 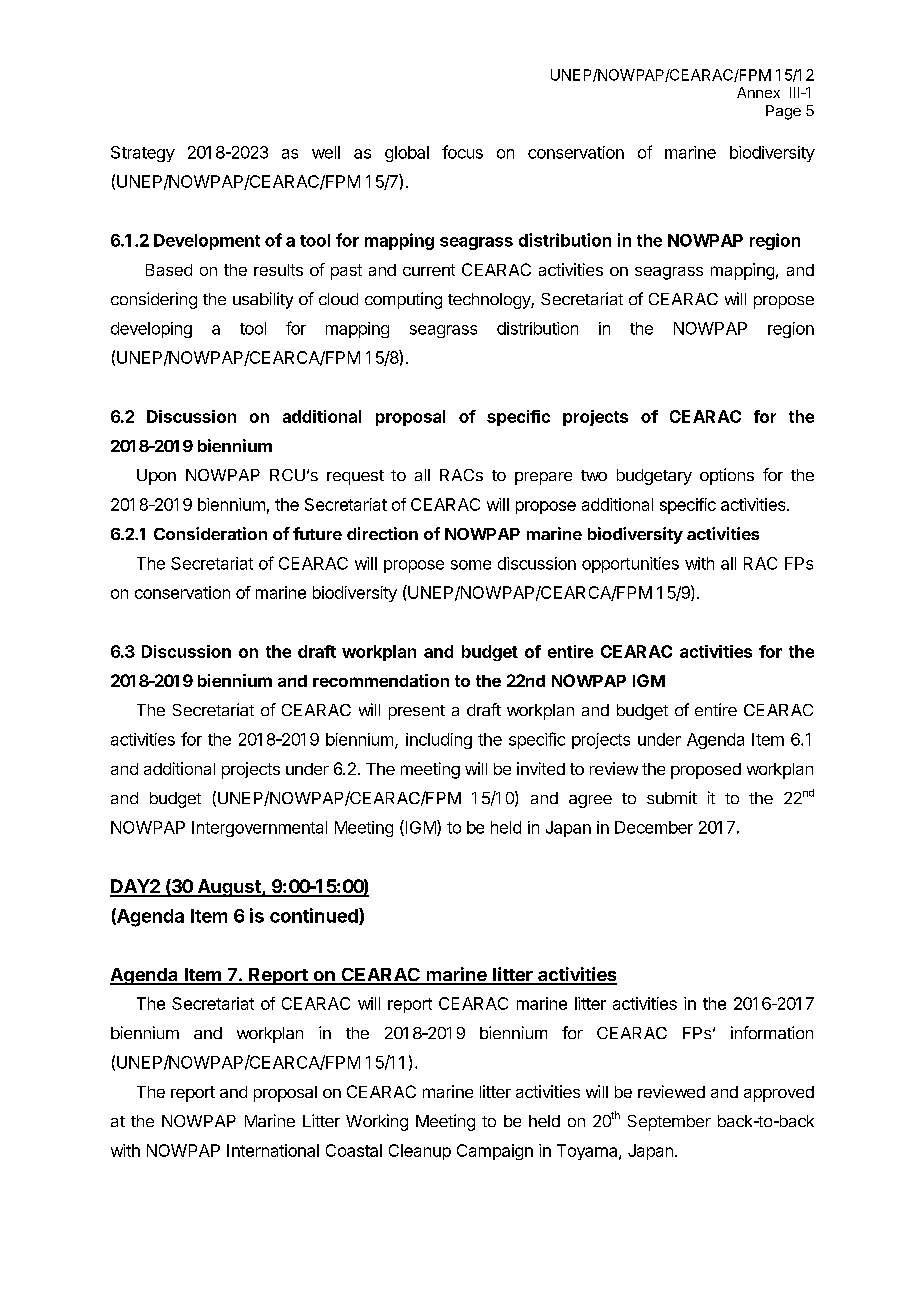 I want to click on International, so click(x=273, y=1150).
